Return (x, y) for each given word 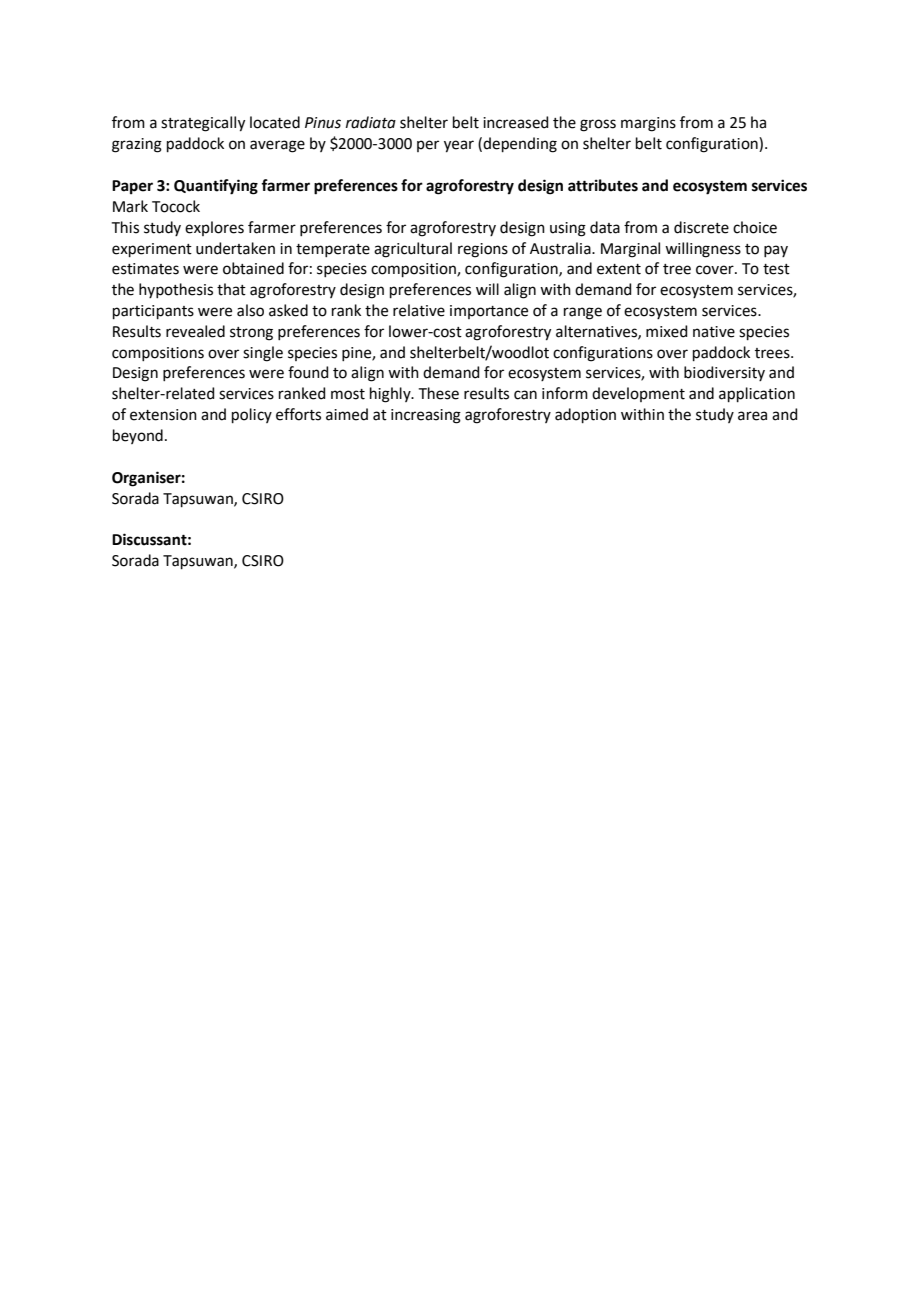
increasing (426, 416)
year (459, 146)
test (776, 269)
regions (483, 250)
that (231, 289)
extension (163, 415)
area (752, 416)
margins (648, 124)
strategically (203, 124)
